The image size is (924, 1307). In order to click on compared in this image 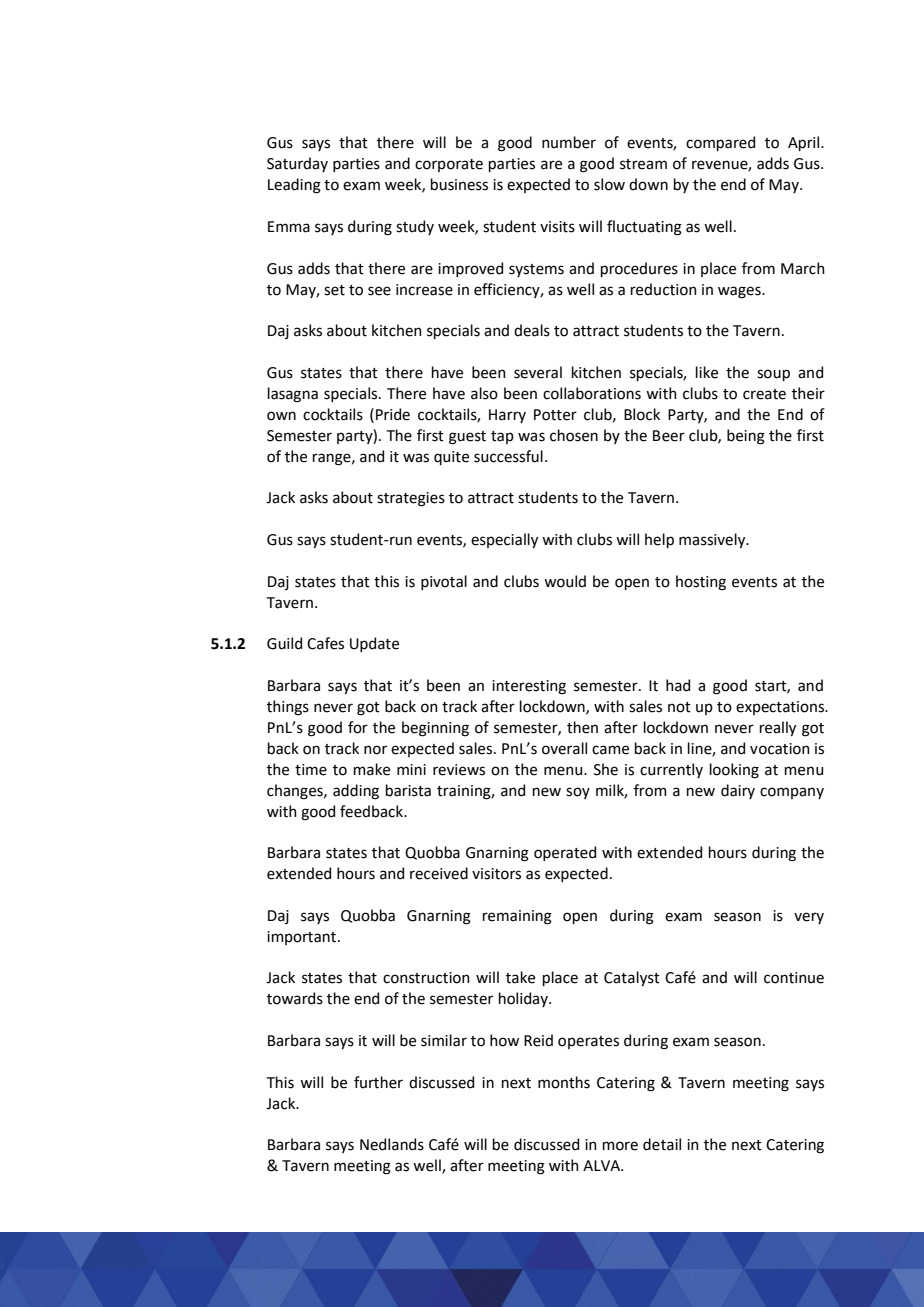, I will do `click(720, 143)`.
